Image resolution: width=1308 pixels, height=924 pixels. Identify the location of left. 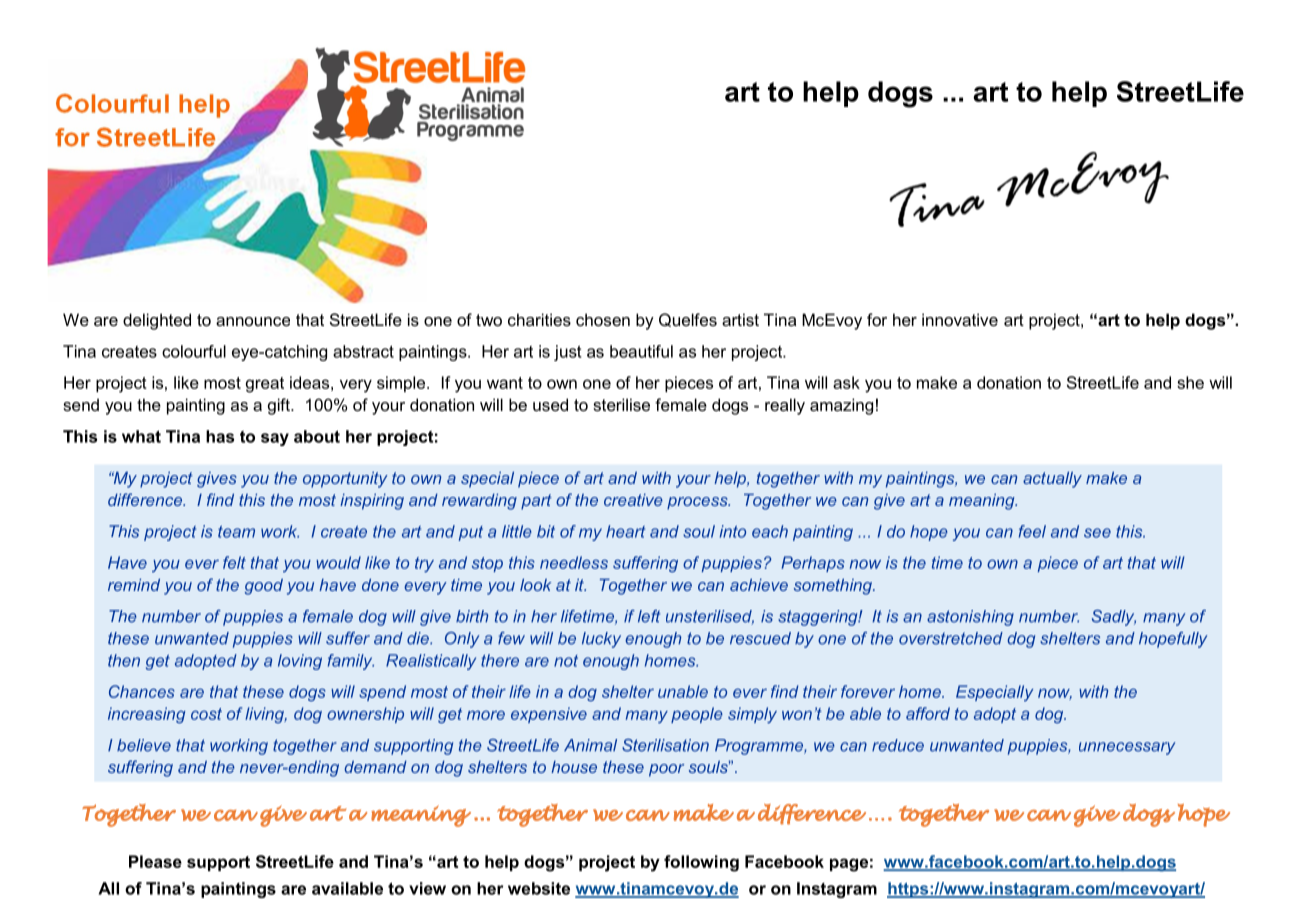
(649, 616).
